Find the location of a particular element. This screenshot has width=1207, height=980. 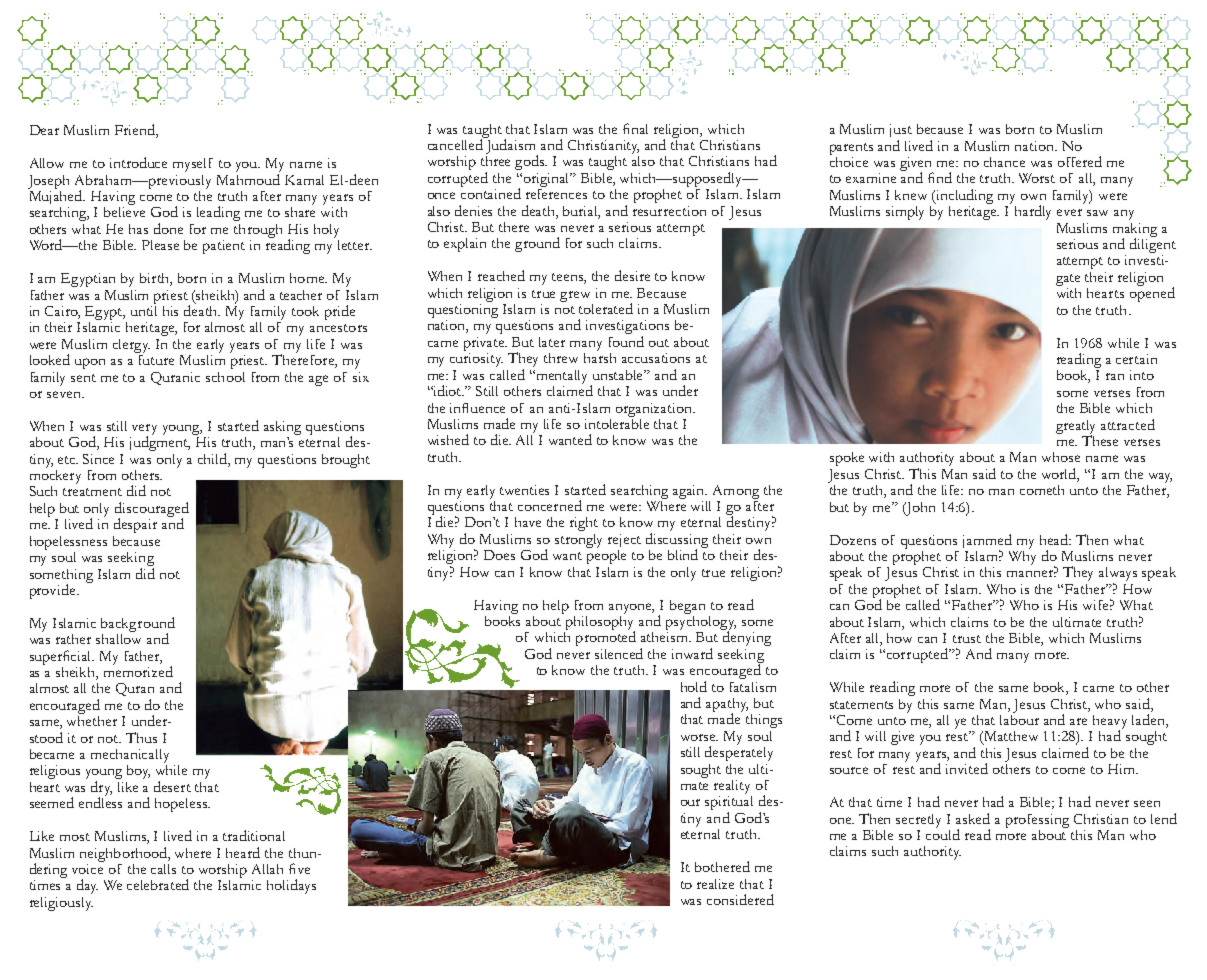

labour is located at coordinates (1019, 718).
